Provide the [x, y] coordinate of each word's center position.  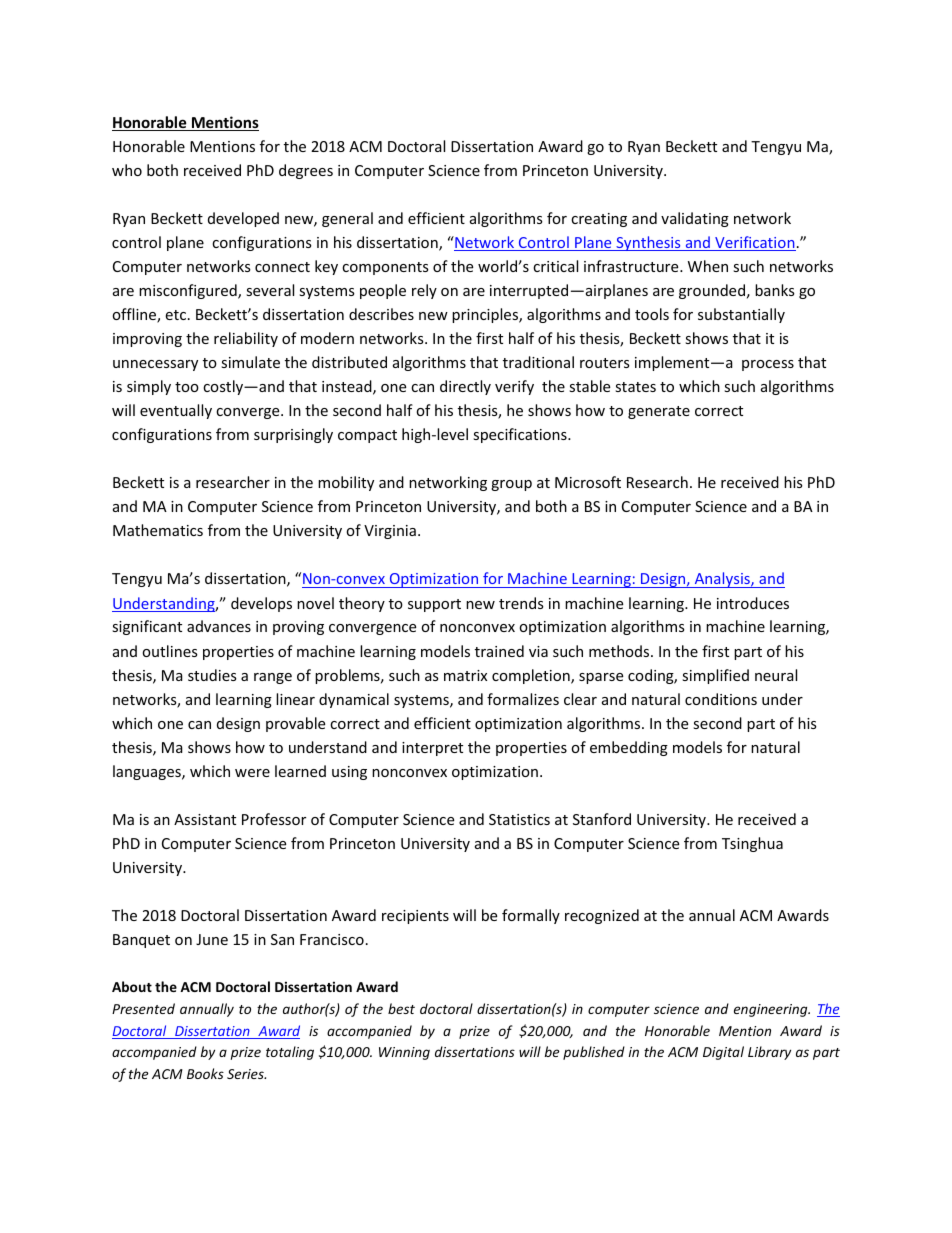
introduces [753, 603]
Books [205, 1073]
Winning [404, 1053]
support [434, 605]
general [347, 219]
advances [219, 626]
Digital [723, 1053]
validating [695, 219]
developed [243, 219]
